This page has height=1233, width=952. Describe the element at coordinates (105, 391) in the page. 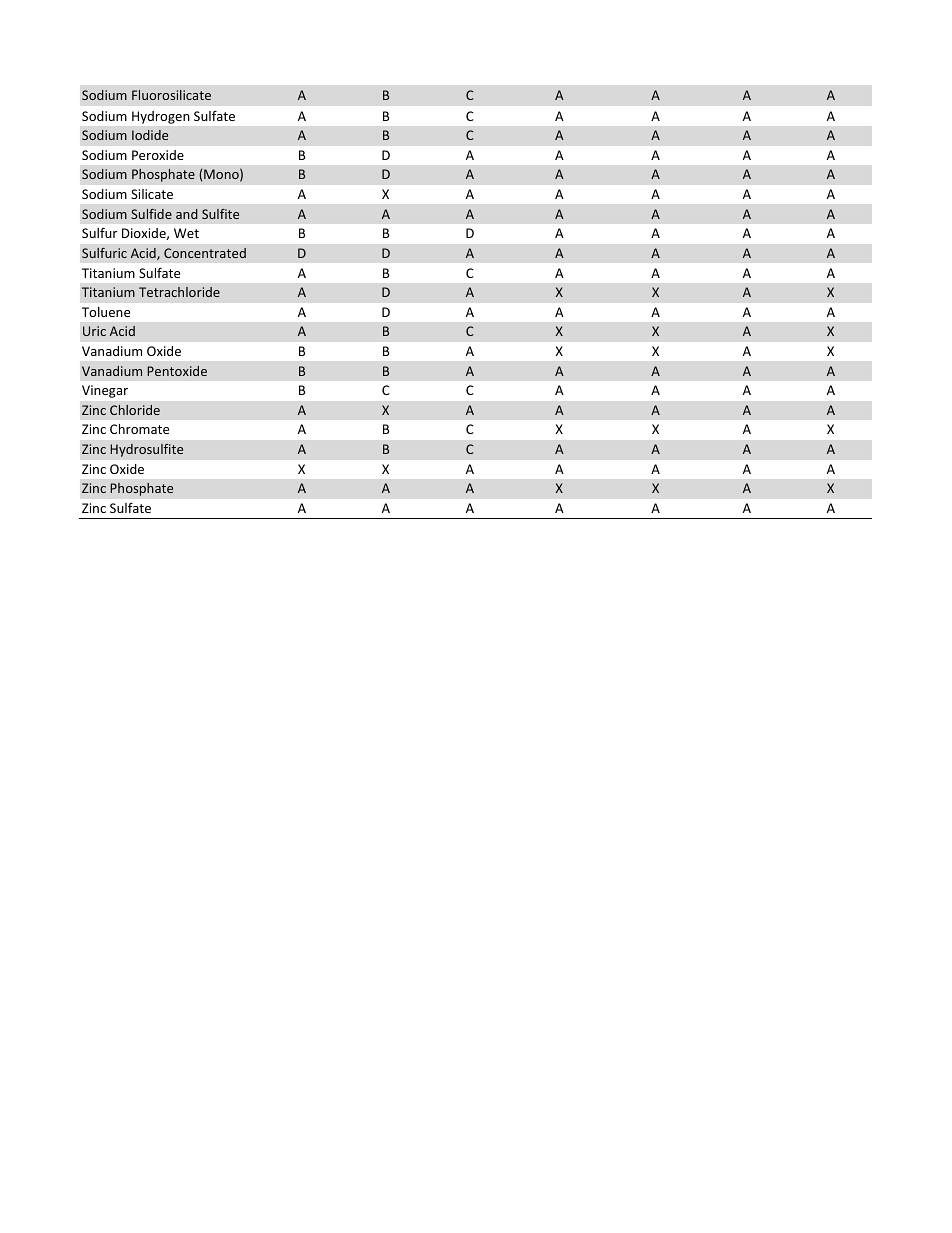

I see `Vinegar` at that location.
